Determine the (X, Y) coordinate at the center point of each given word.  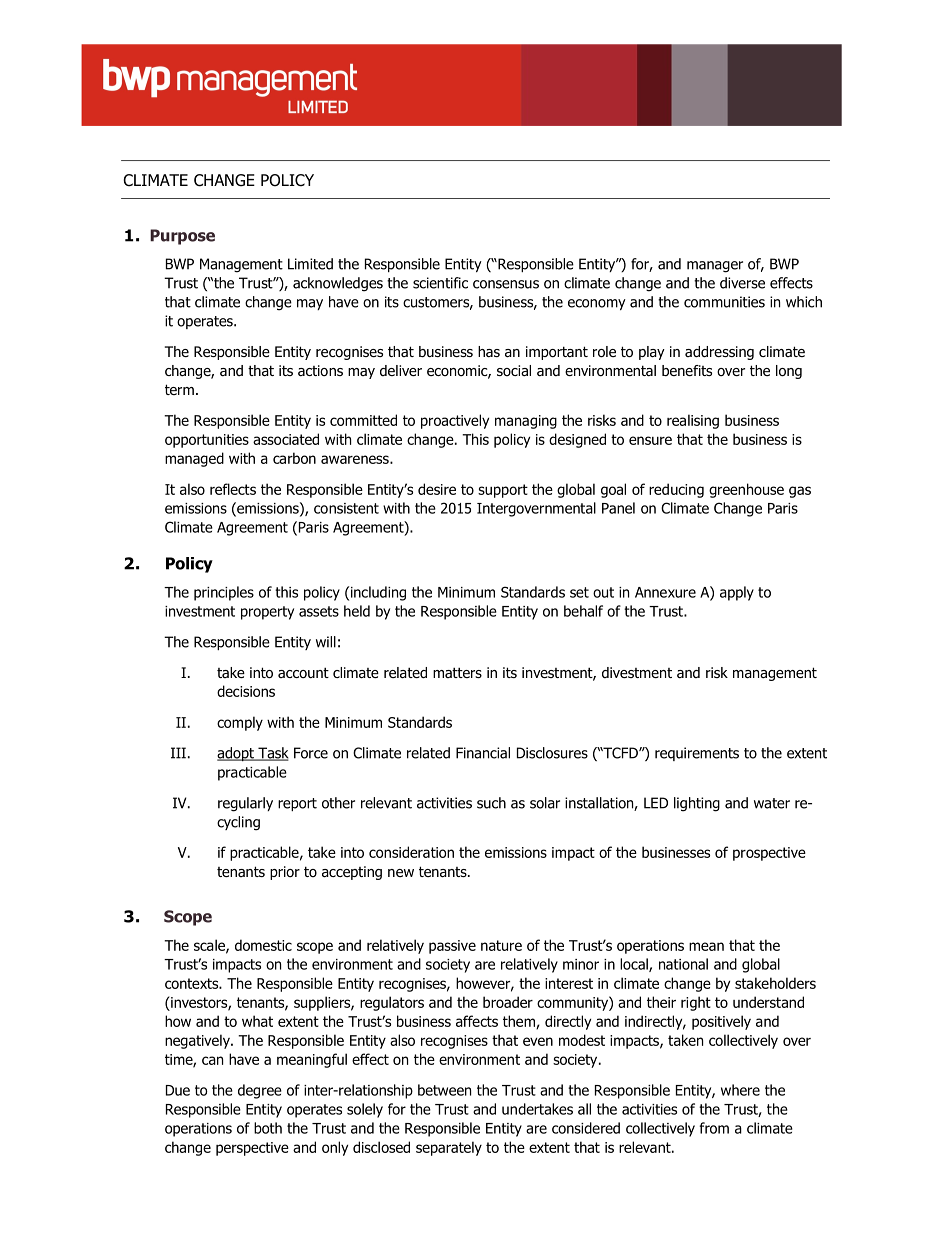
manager (715, 267)
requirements (697, 754)
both (268, 1128)
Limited (310, 264)
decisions (246, 691)
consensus (506, 284)
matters (457, 672)
